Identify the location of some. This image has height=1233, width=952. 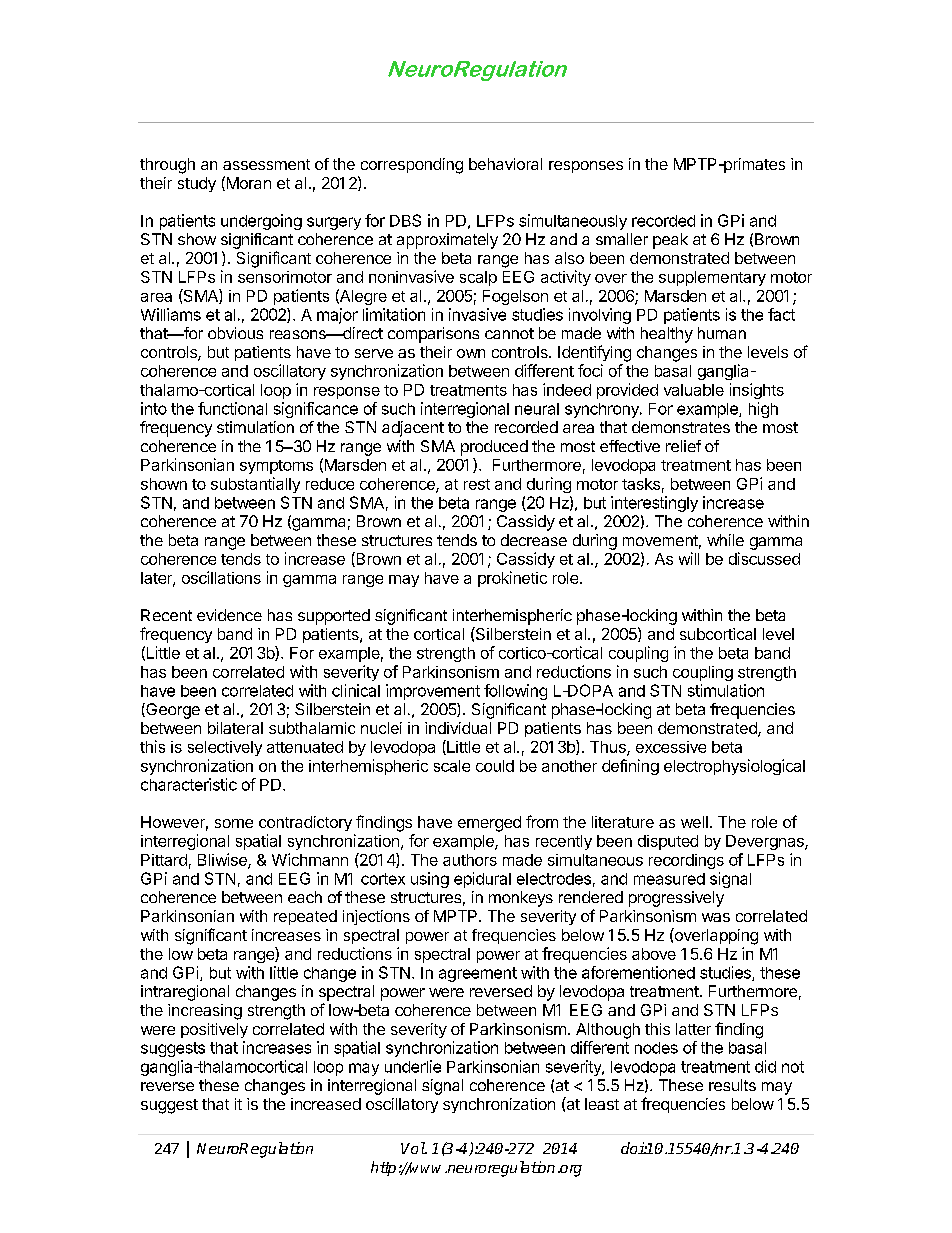
(234, 823).
